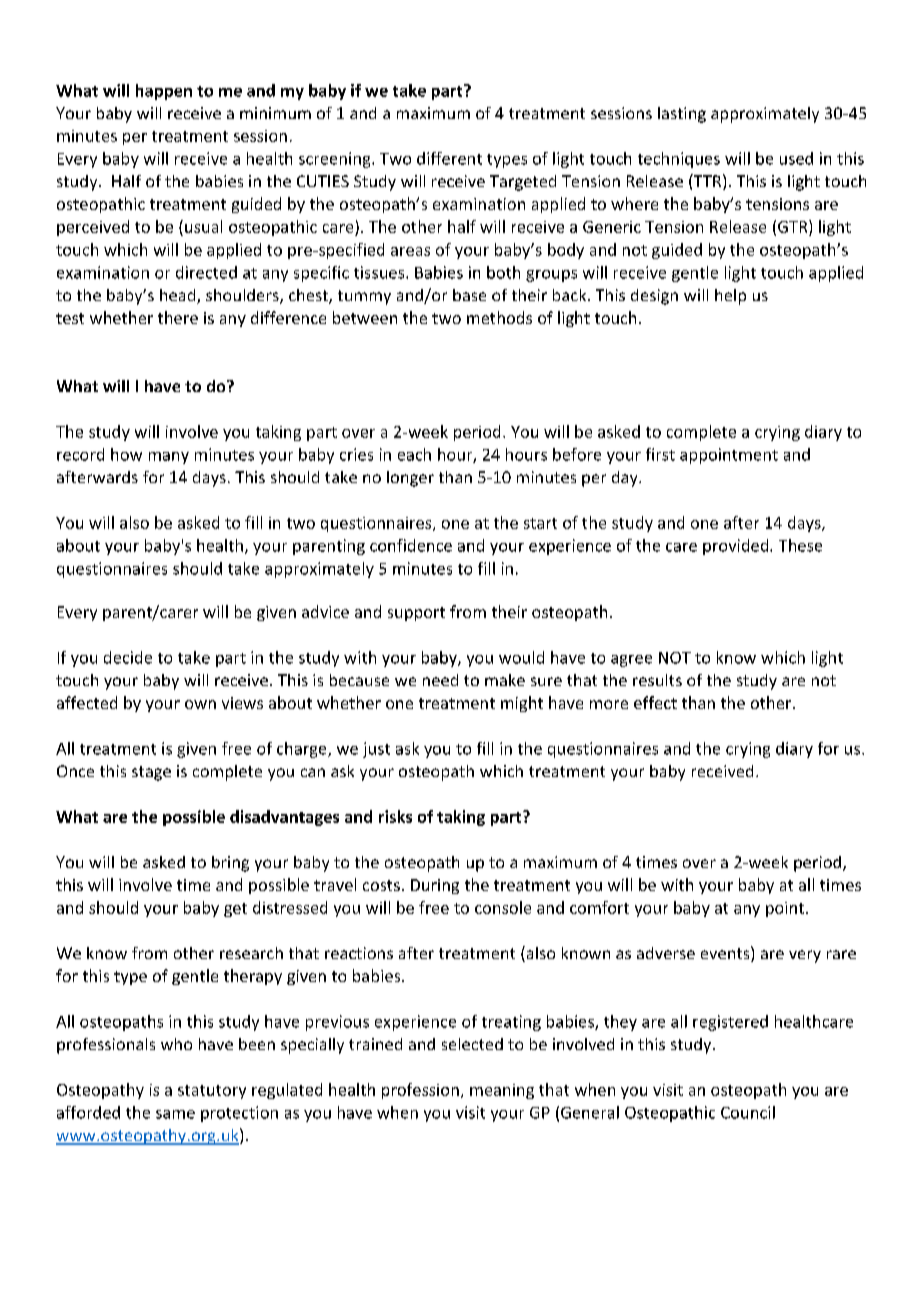  I want to click on decide, so click(128, 657).
